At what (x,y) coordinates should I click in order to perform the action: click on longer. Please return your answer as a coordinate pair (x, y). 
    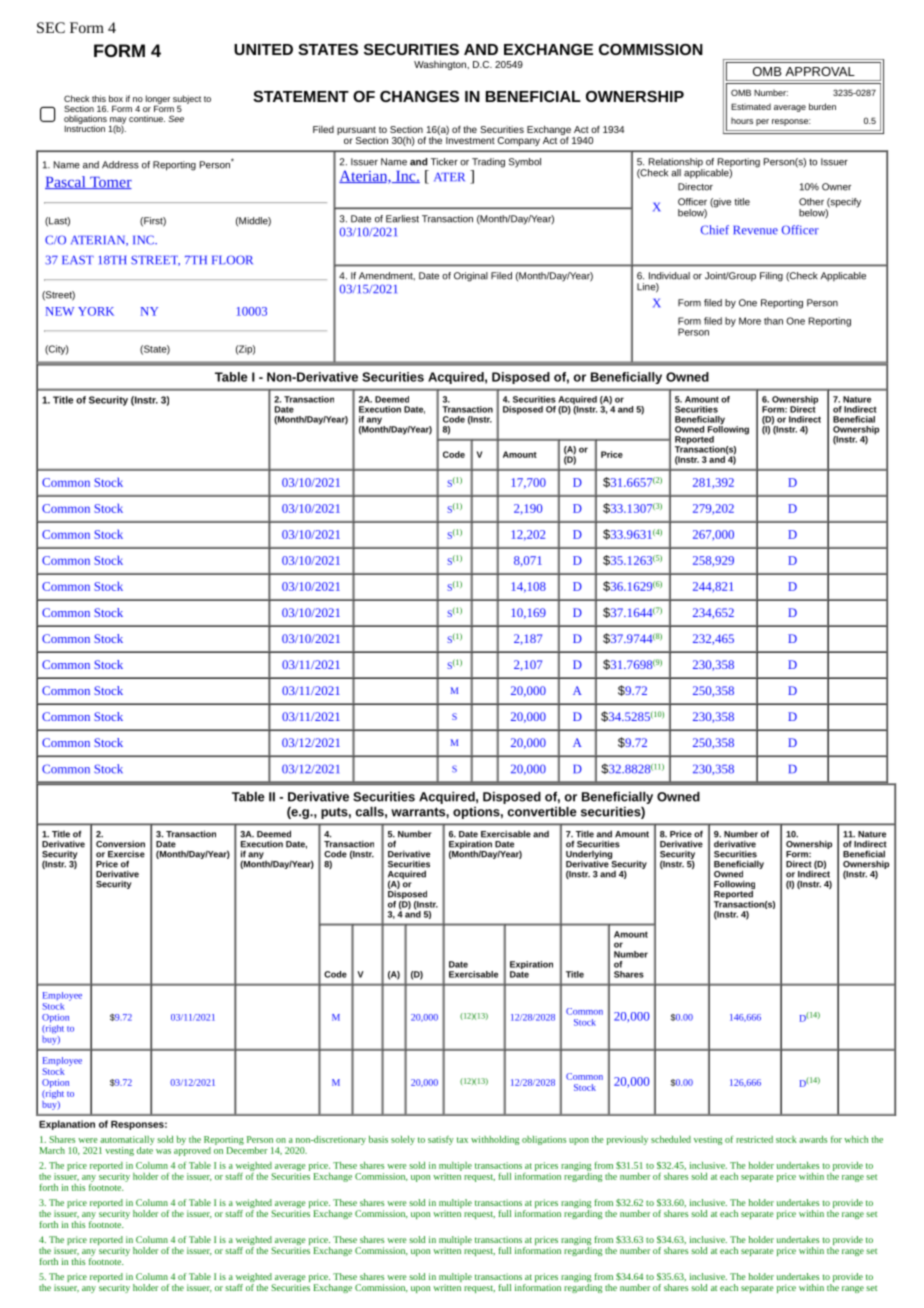
    Looking at the image, I should click on (158, 100).
